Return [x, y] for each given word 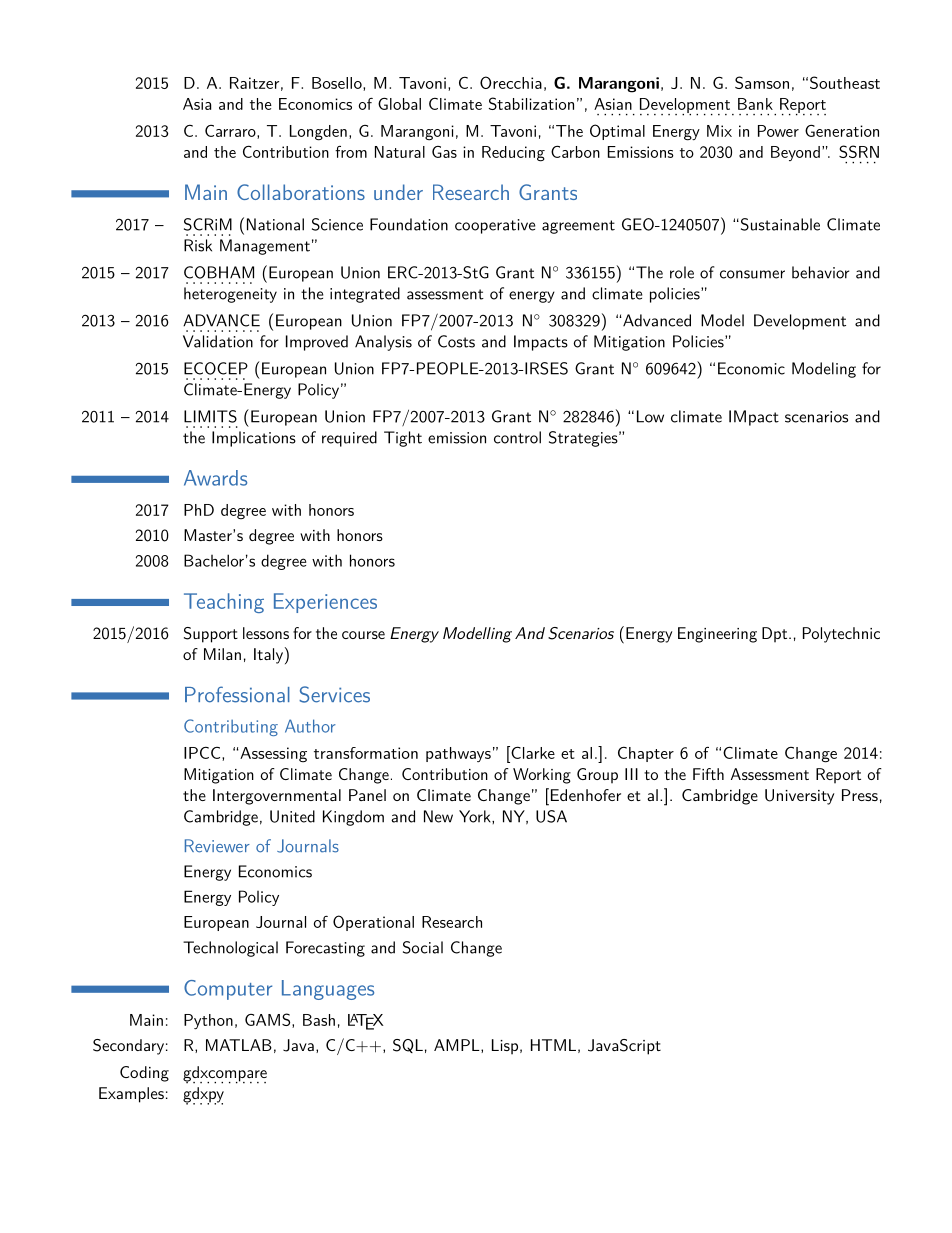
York [476, 816]
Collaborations [301, 192]
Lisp [505, 1047]
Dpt [776, 635]
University [799, 797]
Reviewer [217, 846]
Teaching [224, 603]
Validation [218, 341]
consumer [752, 274]
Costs [456, 341]
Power [778, 131]
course [363, 635]
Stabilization [531, 103]
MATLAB [239, 1045]
